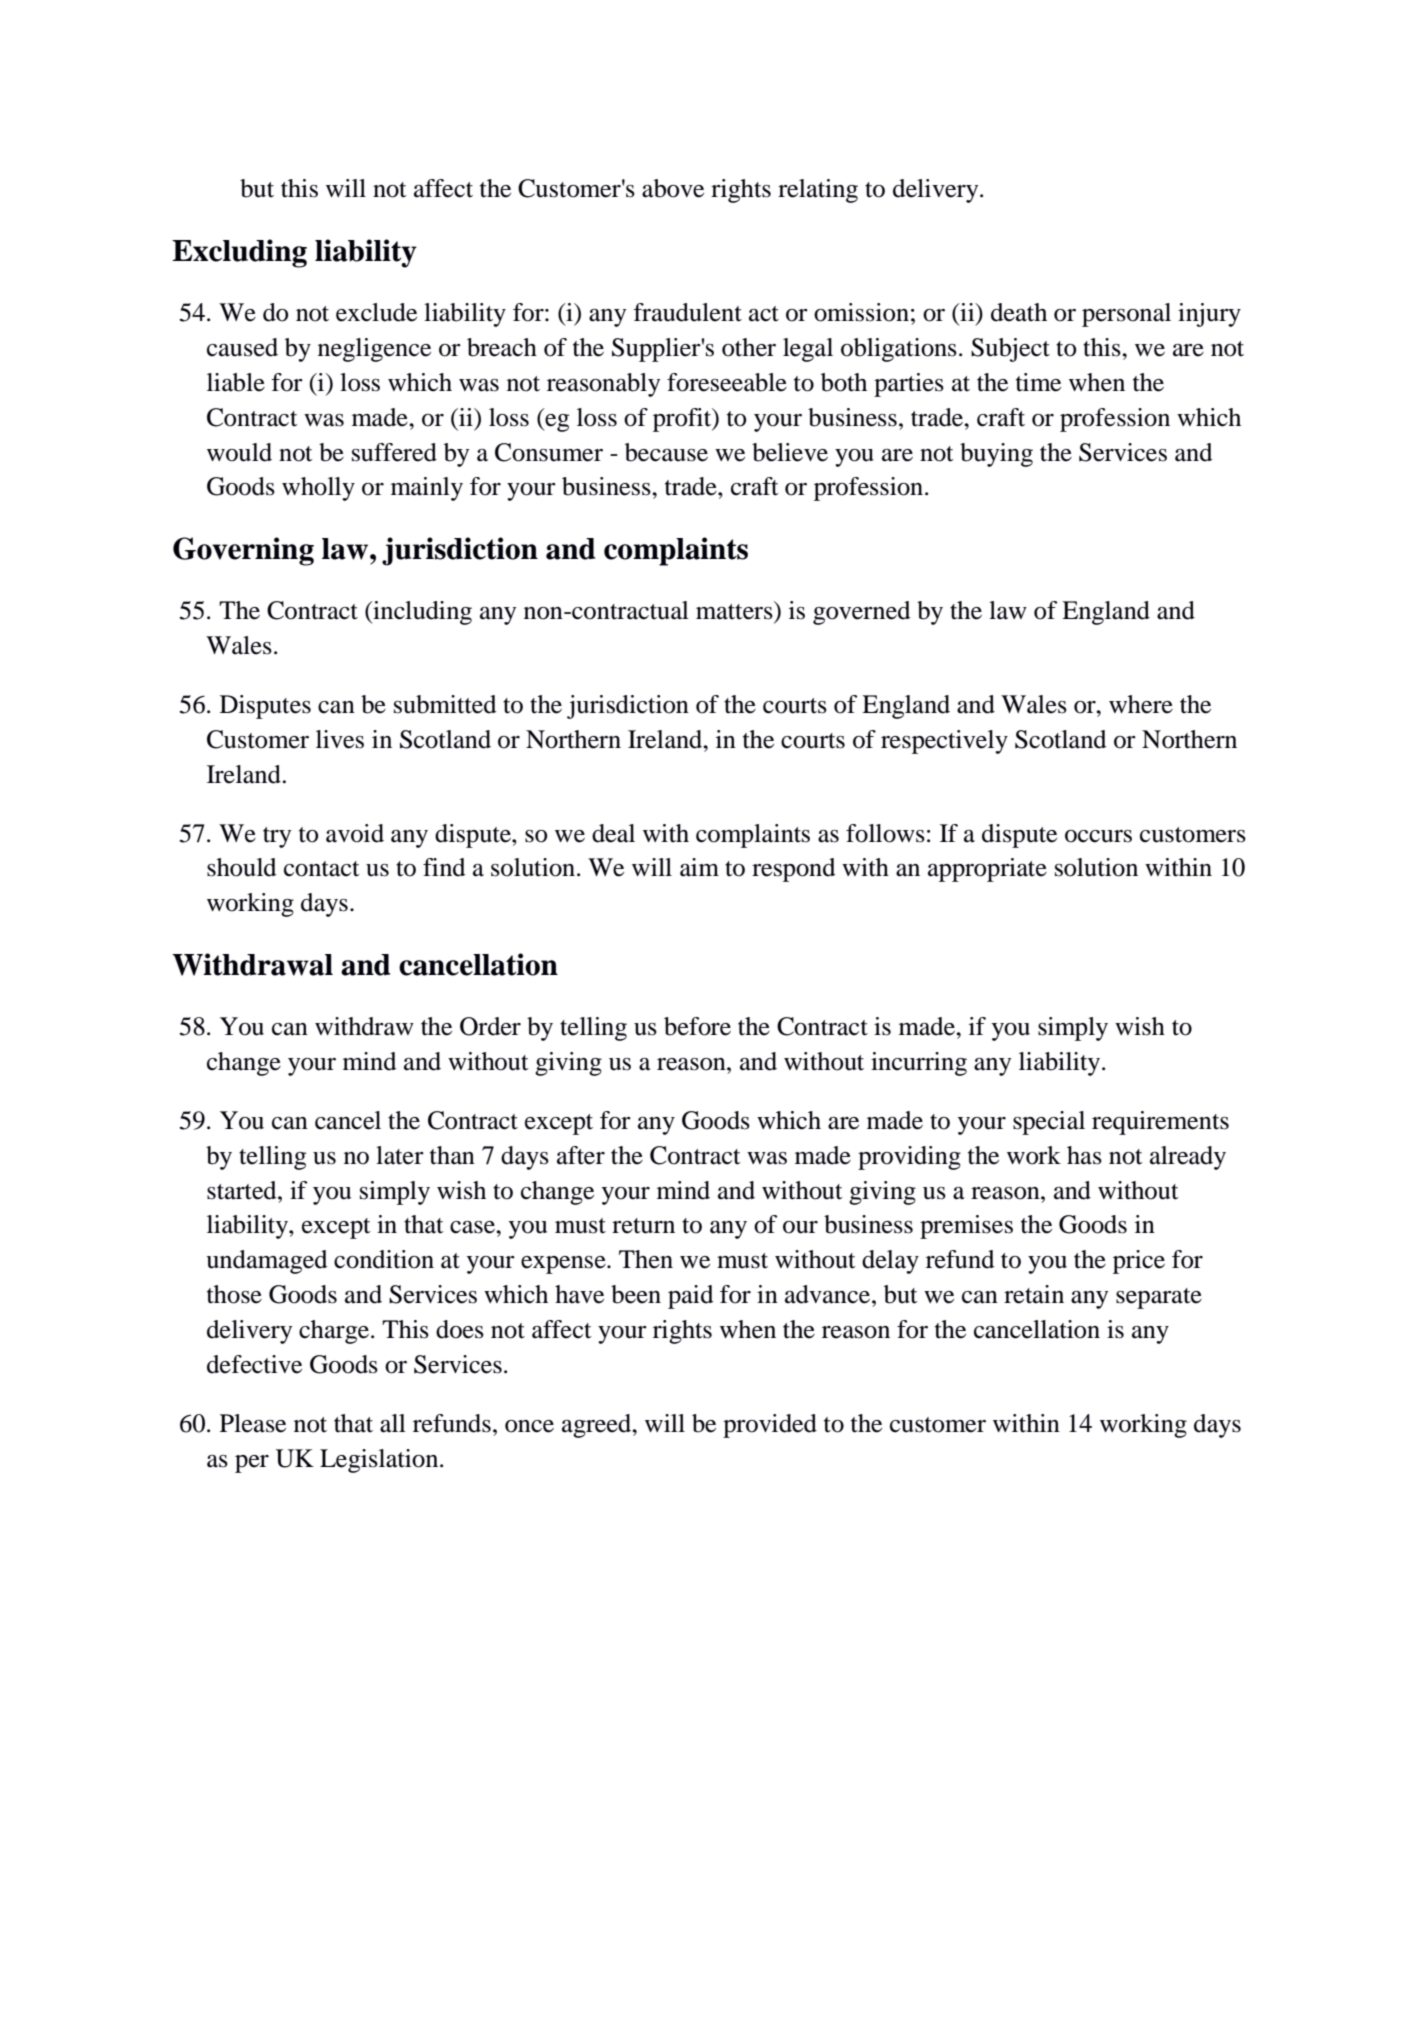 This document has height=2017, width=1426. I want to click on because, so click(666, 452).
